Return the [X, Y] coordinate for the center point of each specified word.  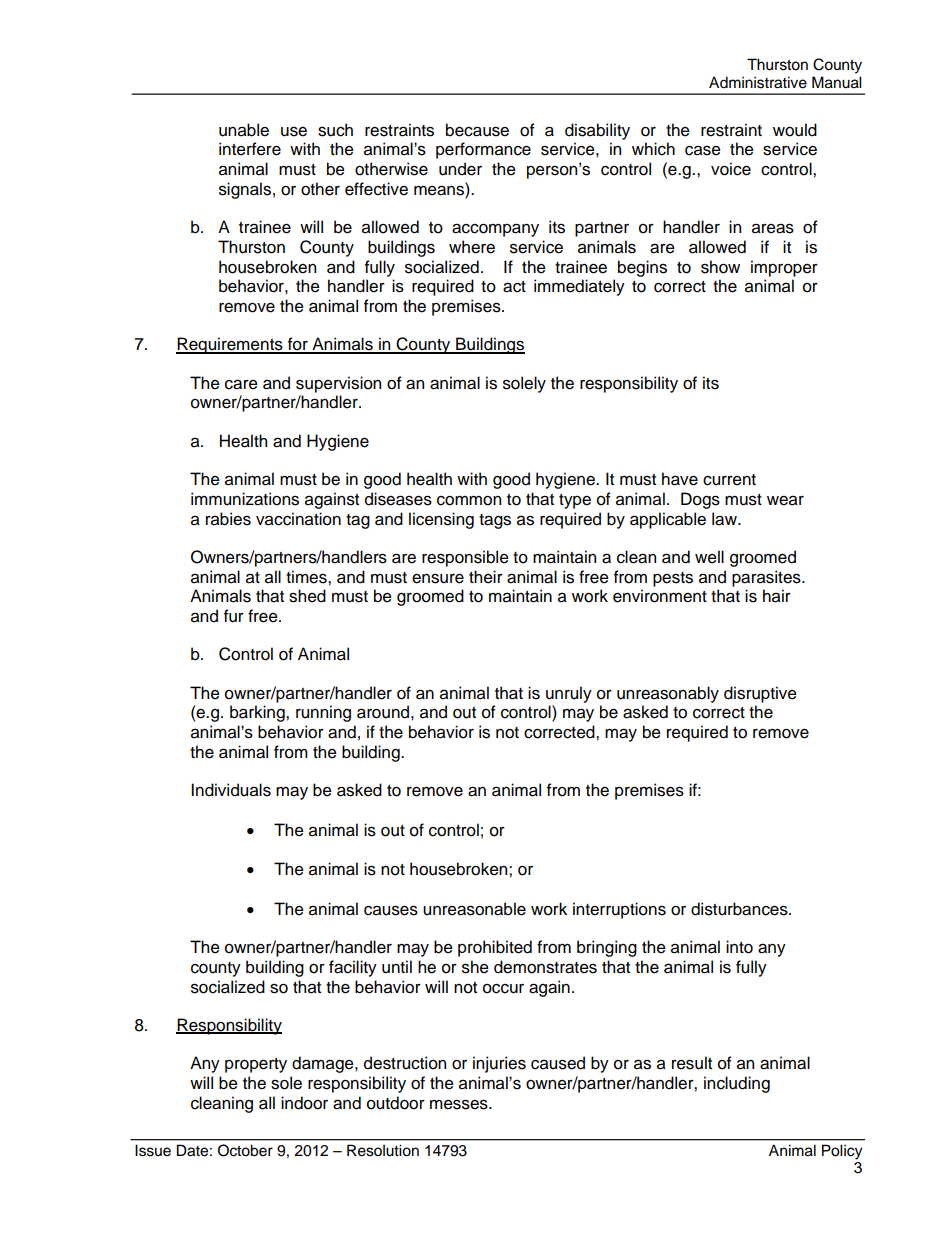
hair [777, 596]
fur [234, 616]
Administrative [758, 82]
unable [244, 130]
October [245, 1150]
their [486, 577]
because [477, 130]
